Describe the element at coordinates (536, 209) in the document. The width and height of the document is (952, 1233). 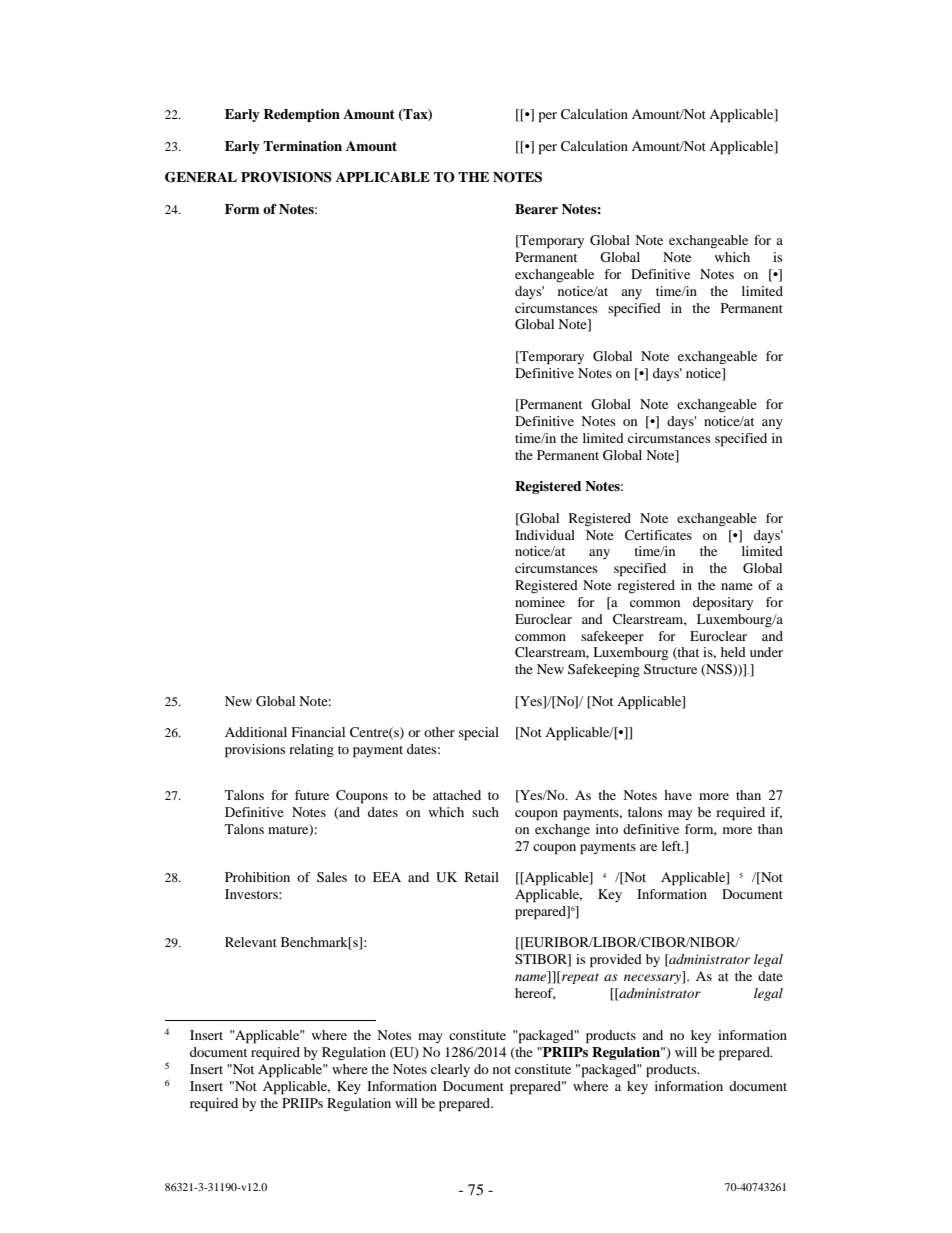
I see `Bearer` at that location.
